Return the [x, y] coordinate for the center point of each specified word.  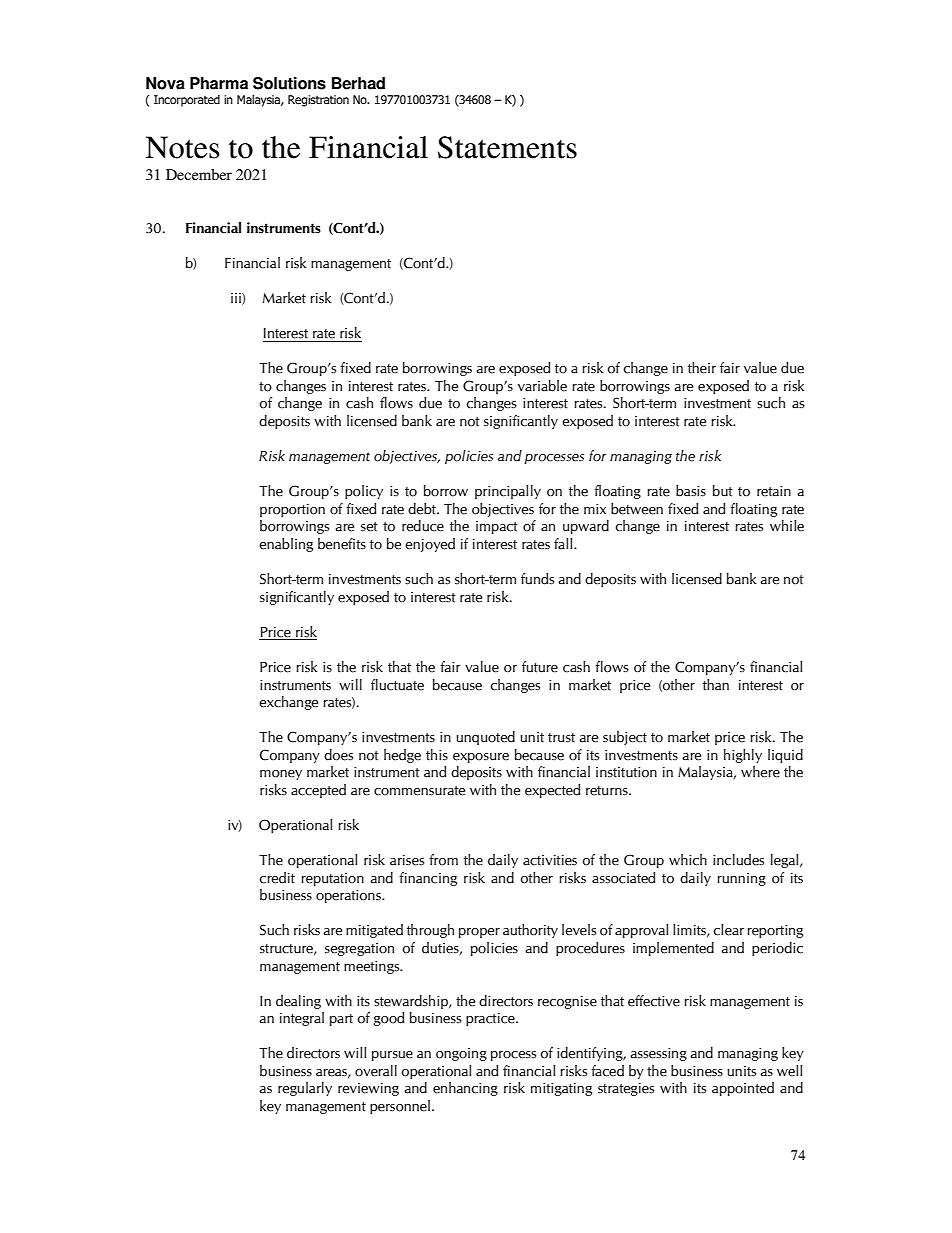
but [723, 491]
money [281, 775]
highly [743, 756]
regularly [305, 1089]
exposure [481, 758]
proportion [292, 510]
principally [508, 492]
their [702, 368]
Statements [507, 147]
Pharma [219, 83]
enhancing [465, 1089]
